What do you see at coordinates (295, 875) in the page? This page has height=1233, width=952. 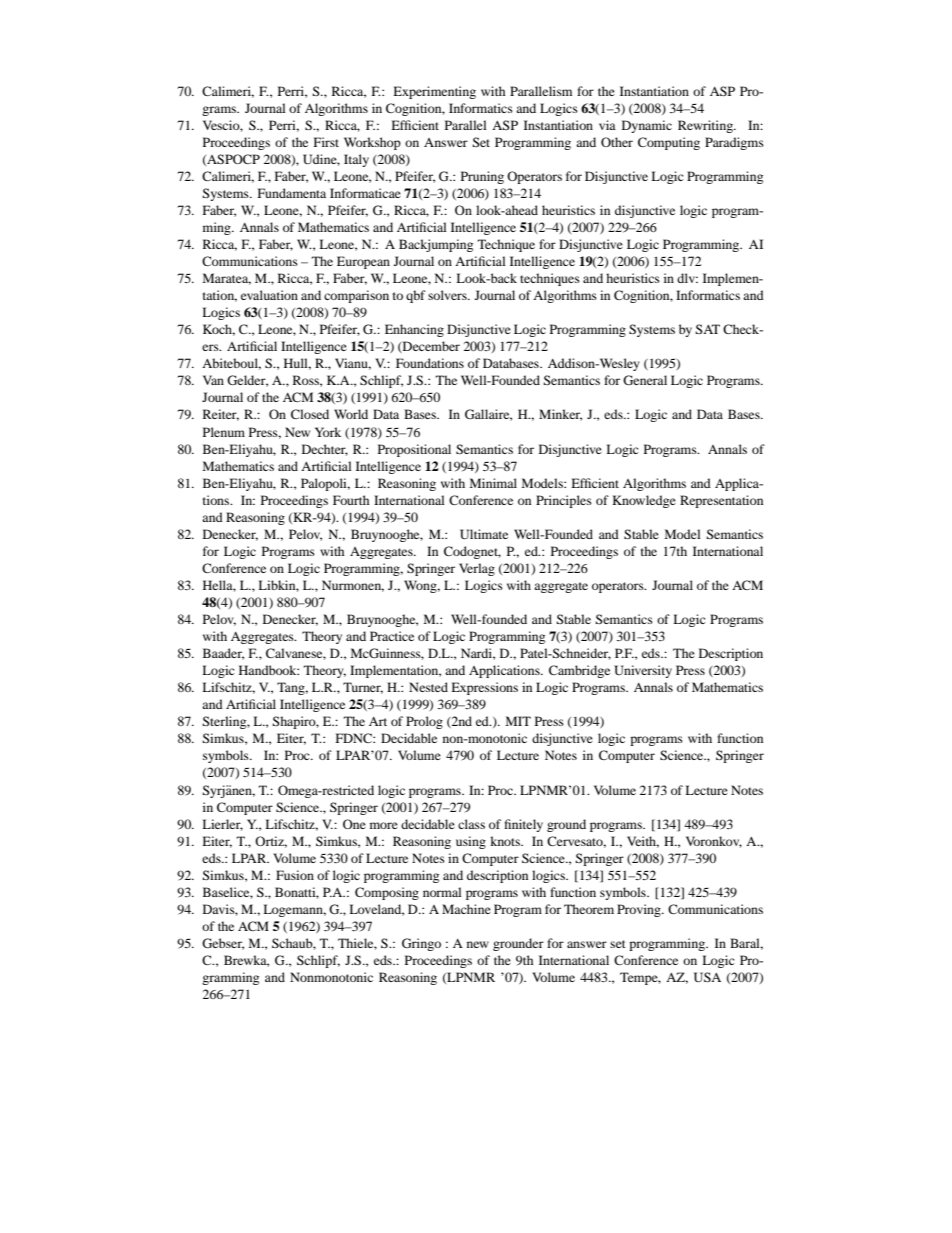 I see `Fusion` at bounding box center [295, 875].
